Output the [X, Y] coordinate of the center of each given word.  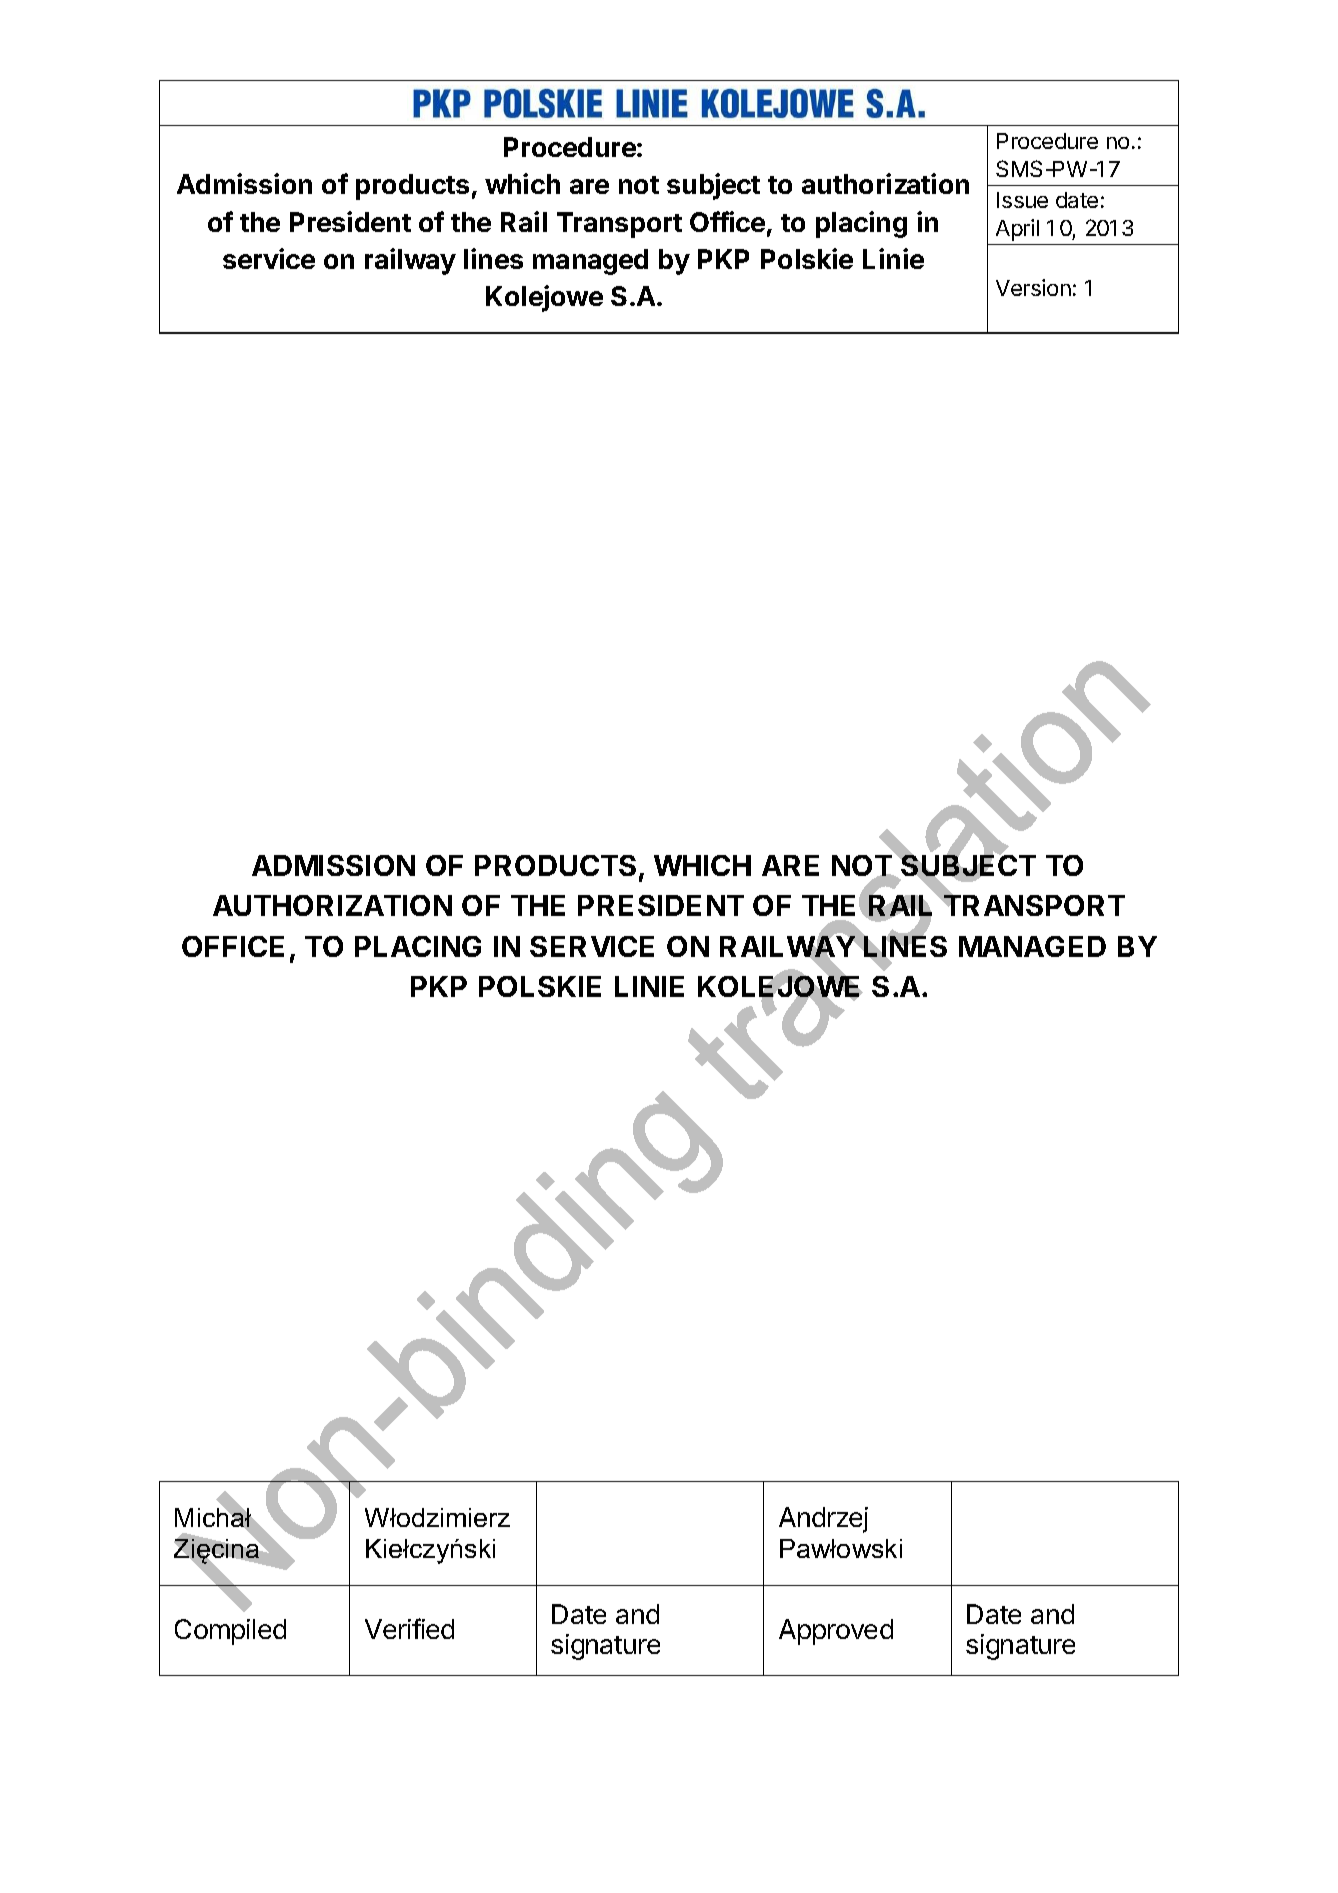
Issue [1022, 200]
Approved [836, 1632]
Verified [409, 1628]
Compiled [230, 1632]
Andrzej [823, 1520]
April [1017, 230]
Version [1033, 287]
